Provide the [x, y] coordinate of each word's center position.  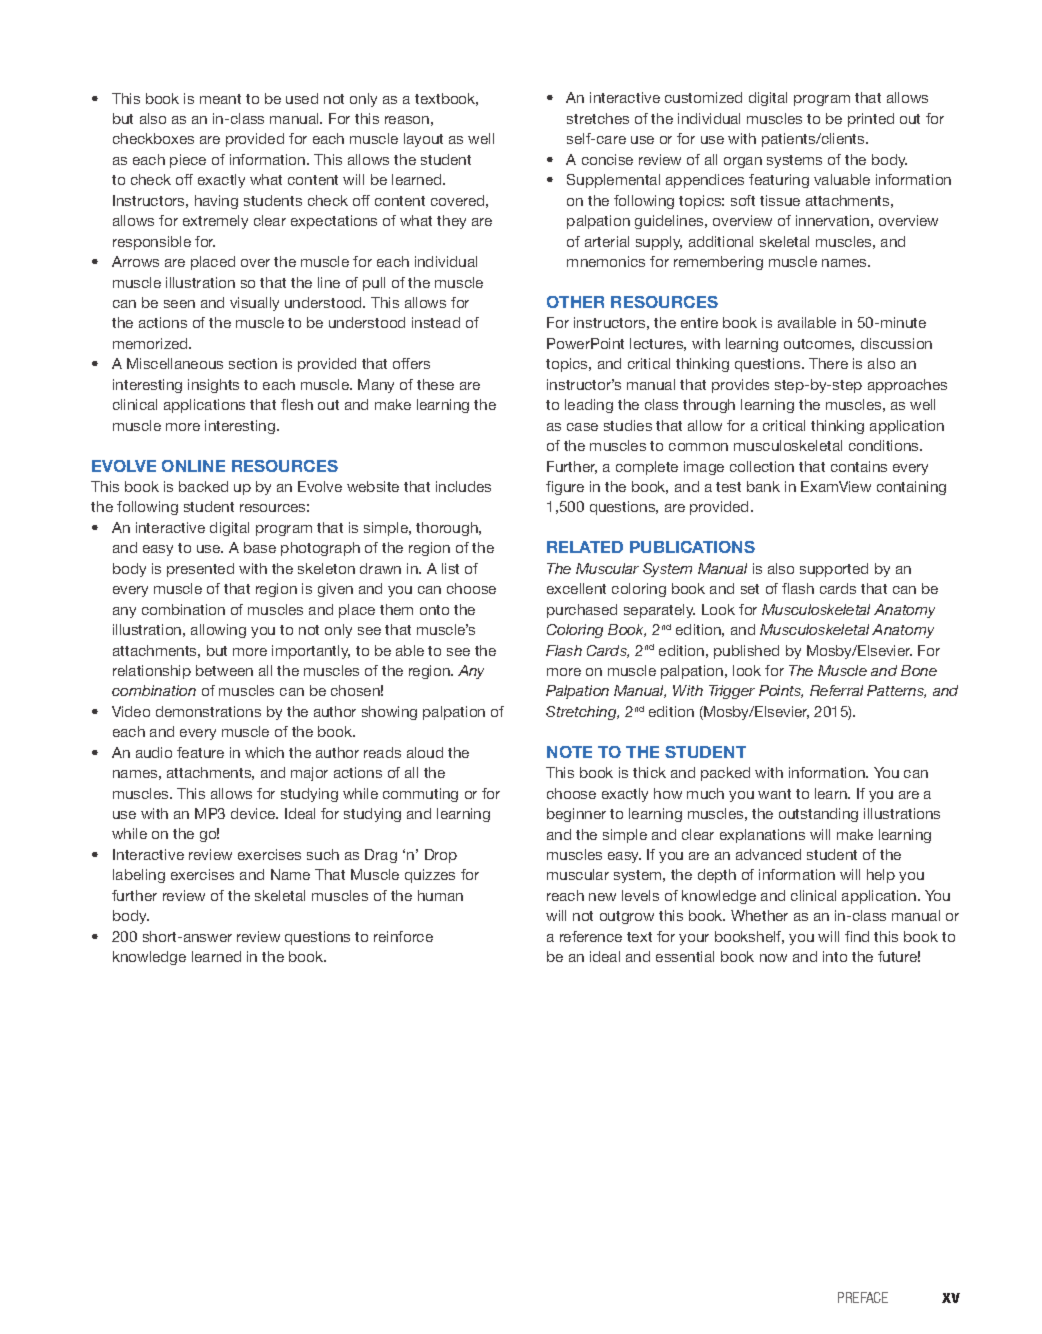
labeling [139, 876]
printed [871, 120]
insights [213, 386]
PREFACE [863, 1297]
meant [220, 99]
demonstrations [208, 711]
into [835, 956]
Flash [564, 650]
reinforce [403, 936]
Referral [836, 690]
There [828, 363]
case [582, 427]
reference [591, 936]
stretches [598, 118]
